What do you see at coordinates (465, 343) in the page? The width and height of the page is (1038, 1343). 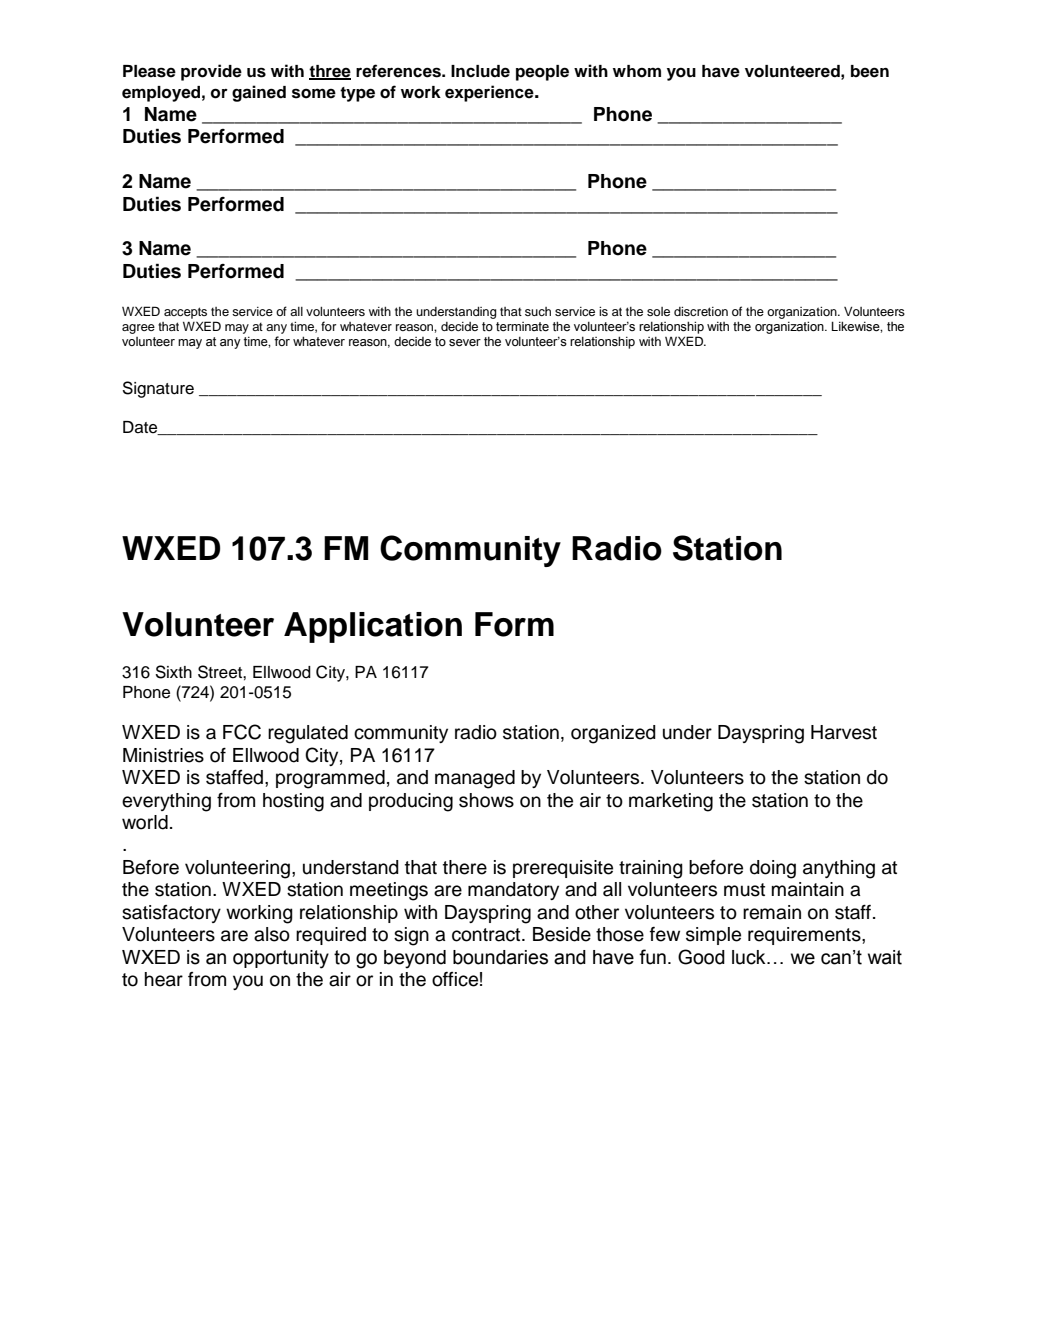 I see `sever` at bounding box center [465, 343].
